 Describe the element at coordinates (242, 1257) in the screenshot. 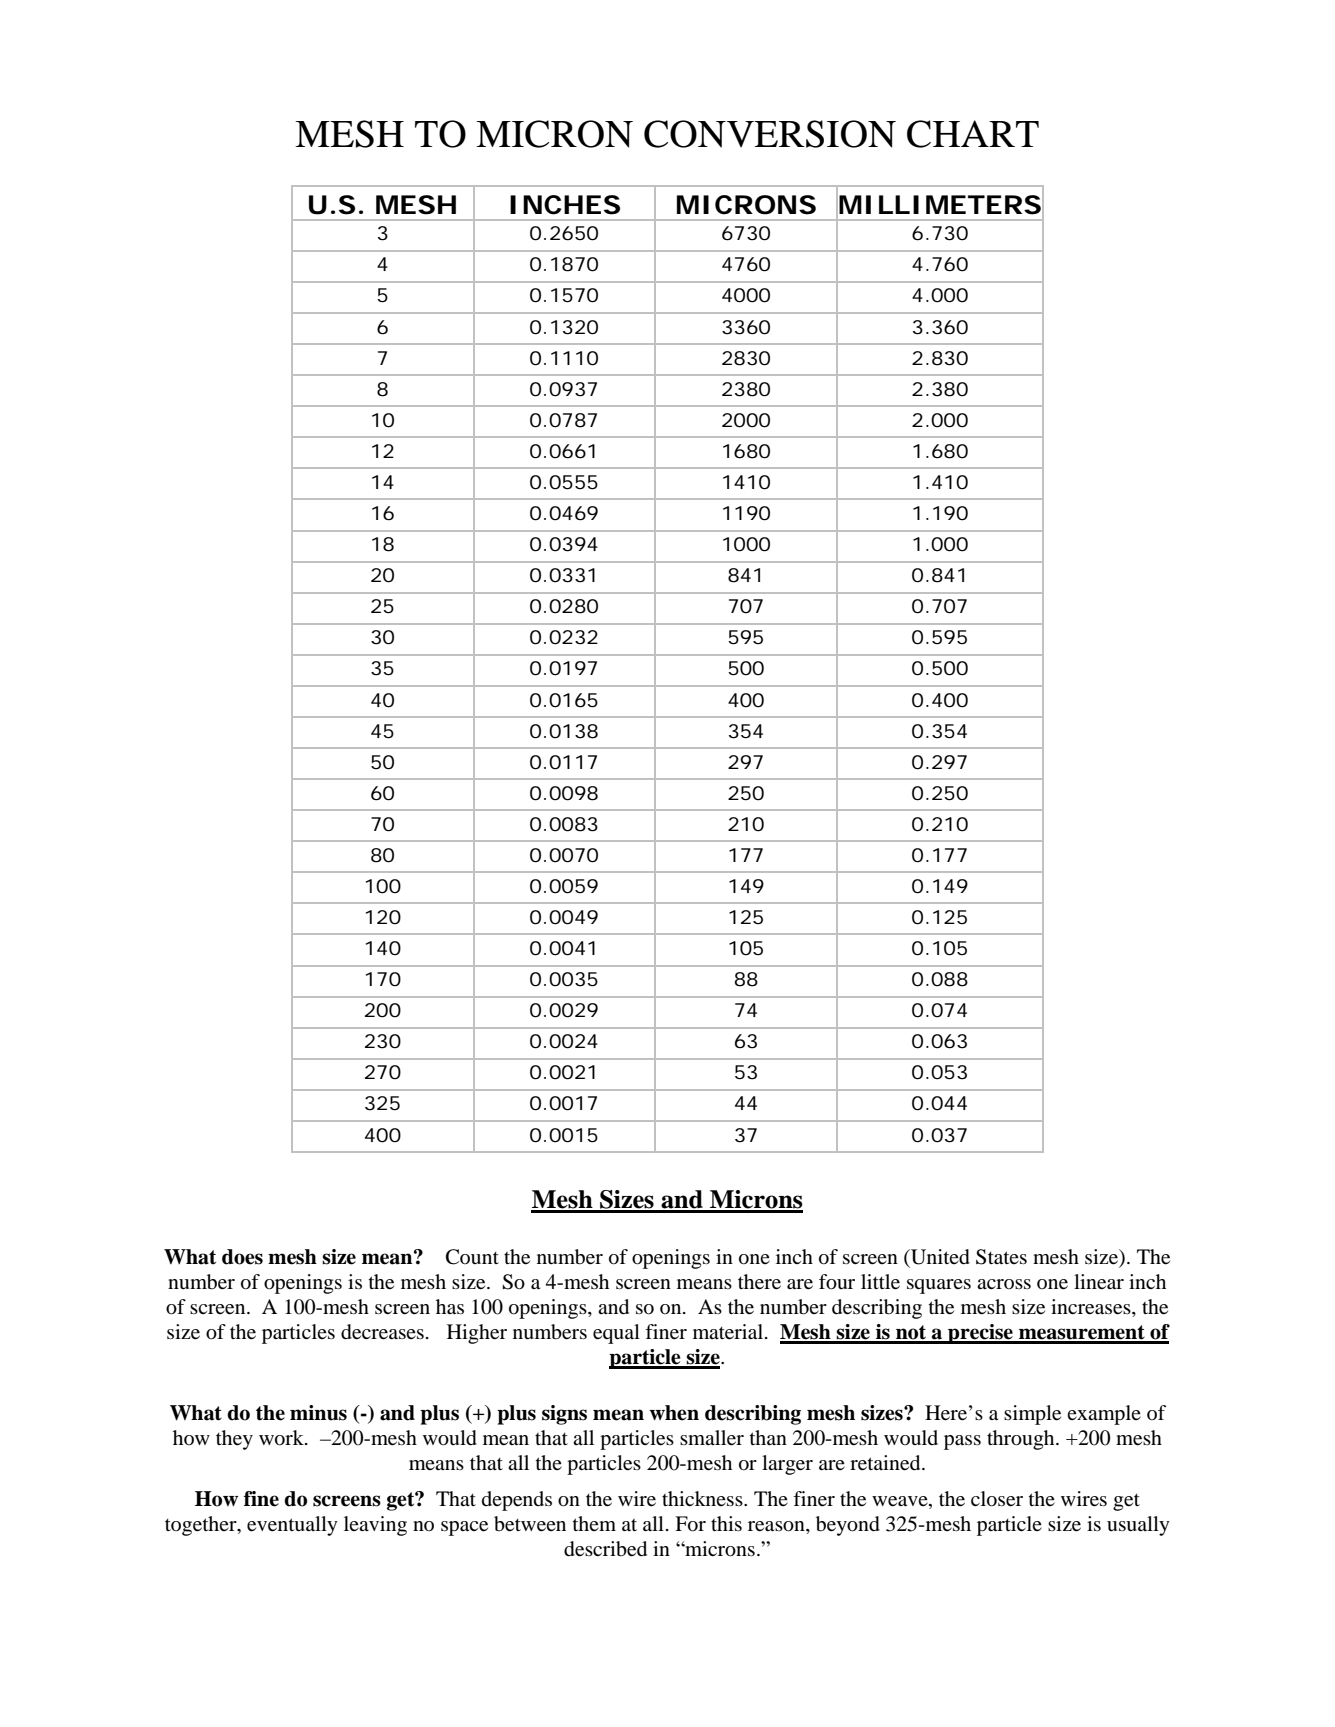

I see `does` at that location.
